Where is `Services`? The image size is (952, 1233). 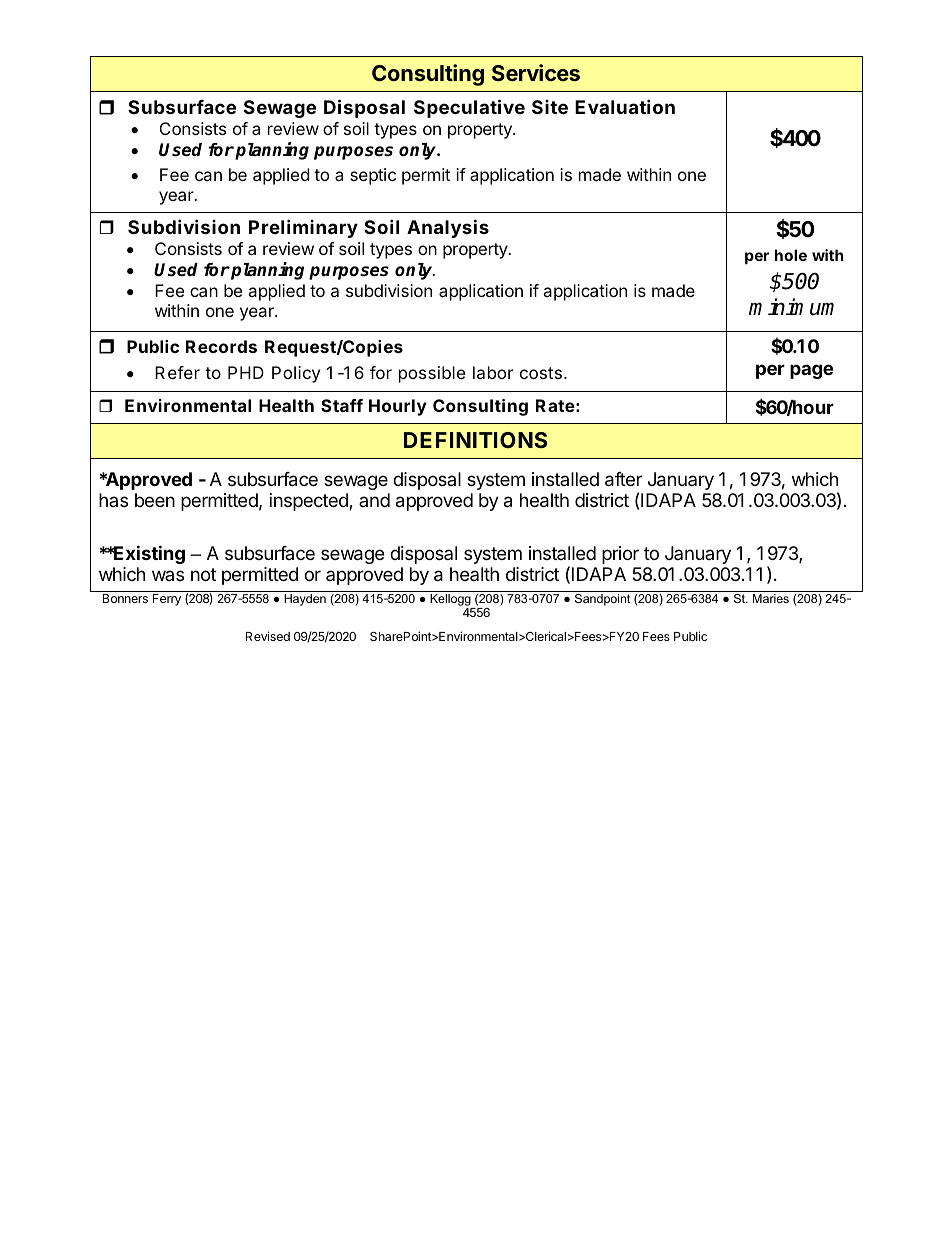
Services is located at coordinates (536, 72).
